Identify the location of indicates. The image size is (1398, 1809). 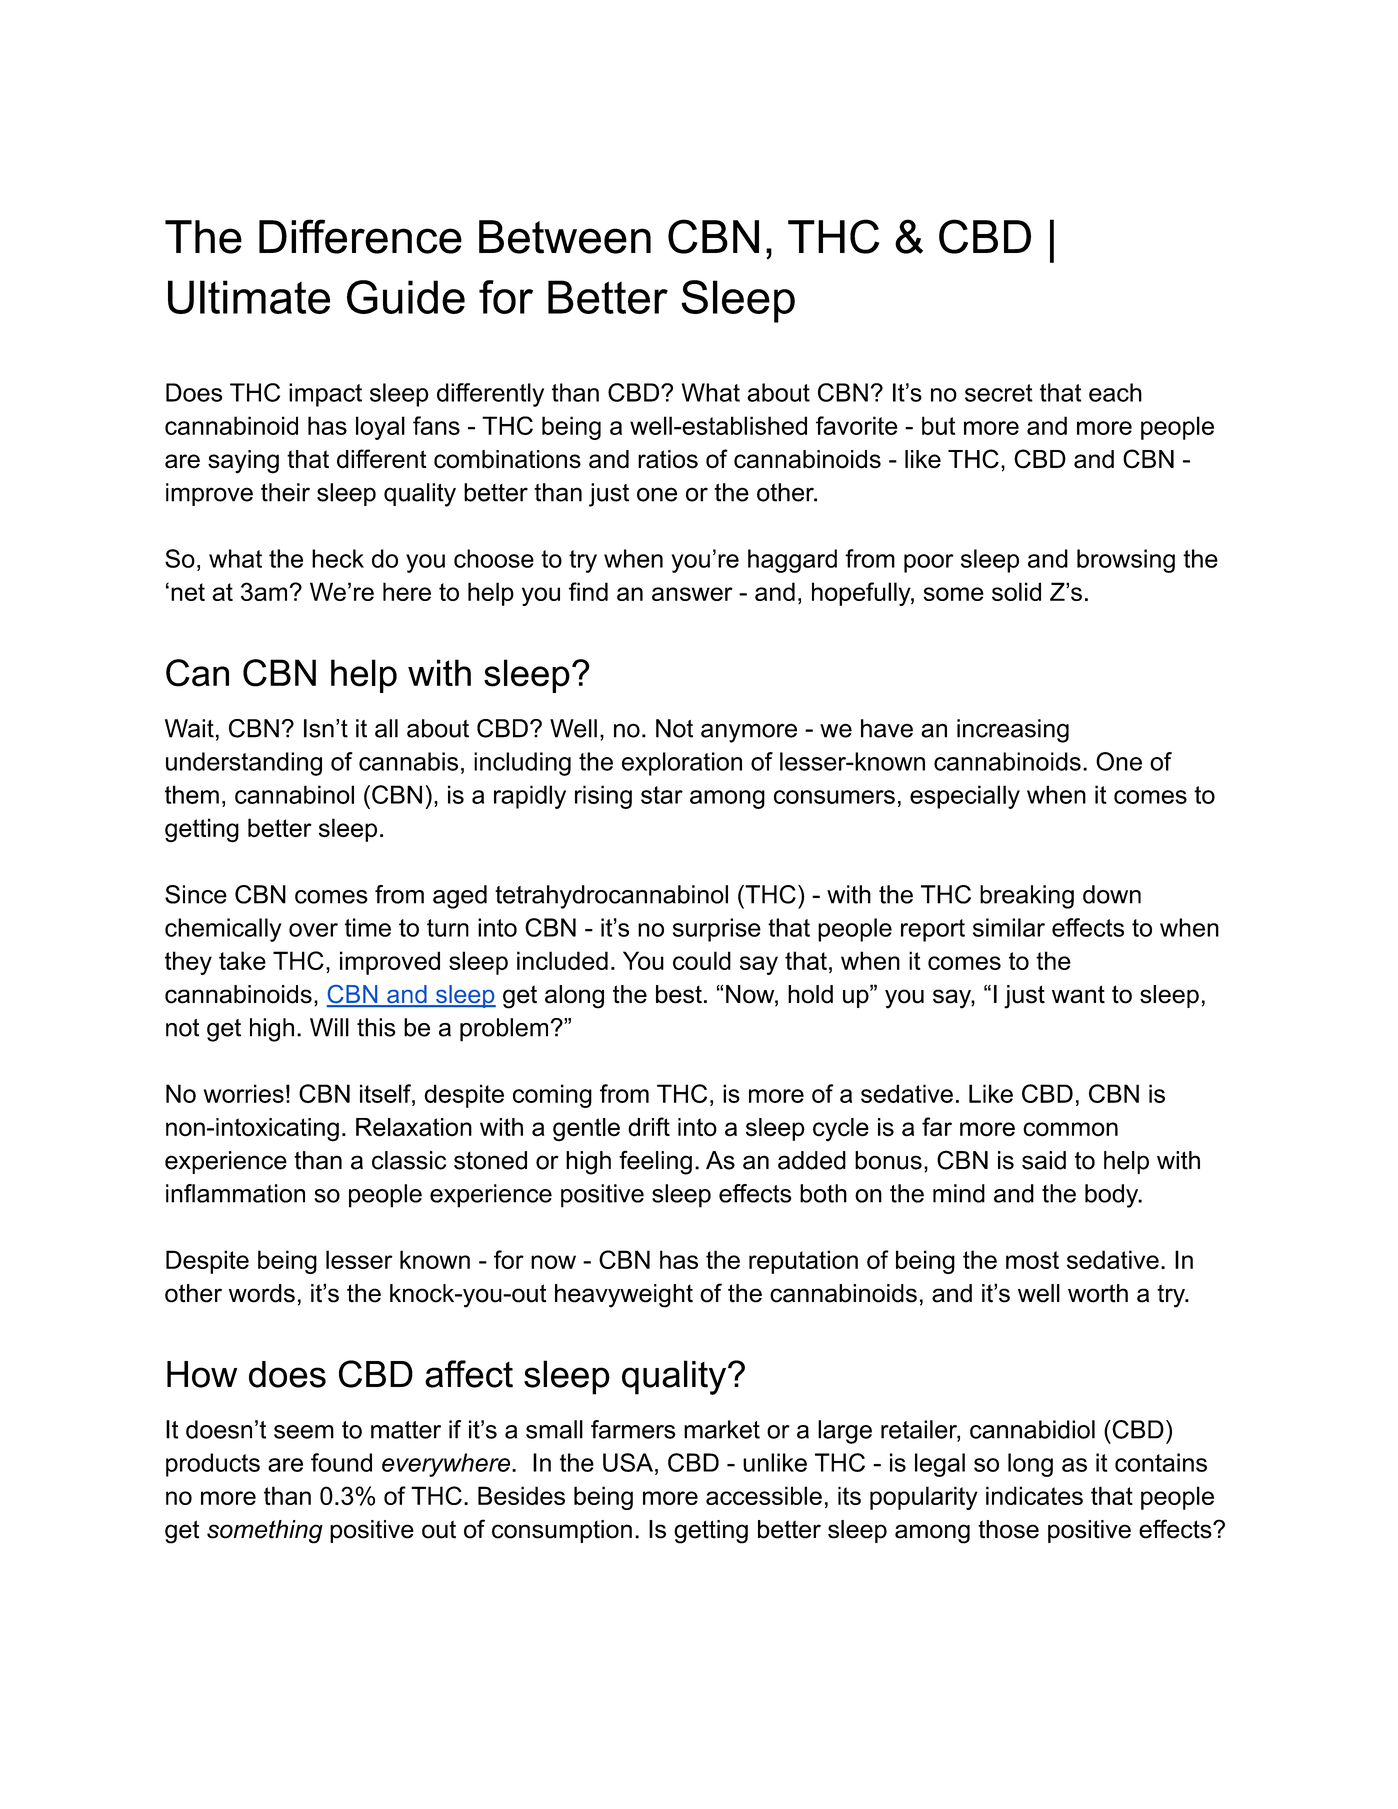
(1034, 1495).
